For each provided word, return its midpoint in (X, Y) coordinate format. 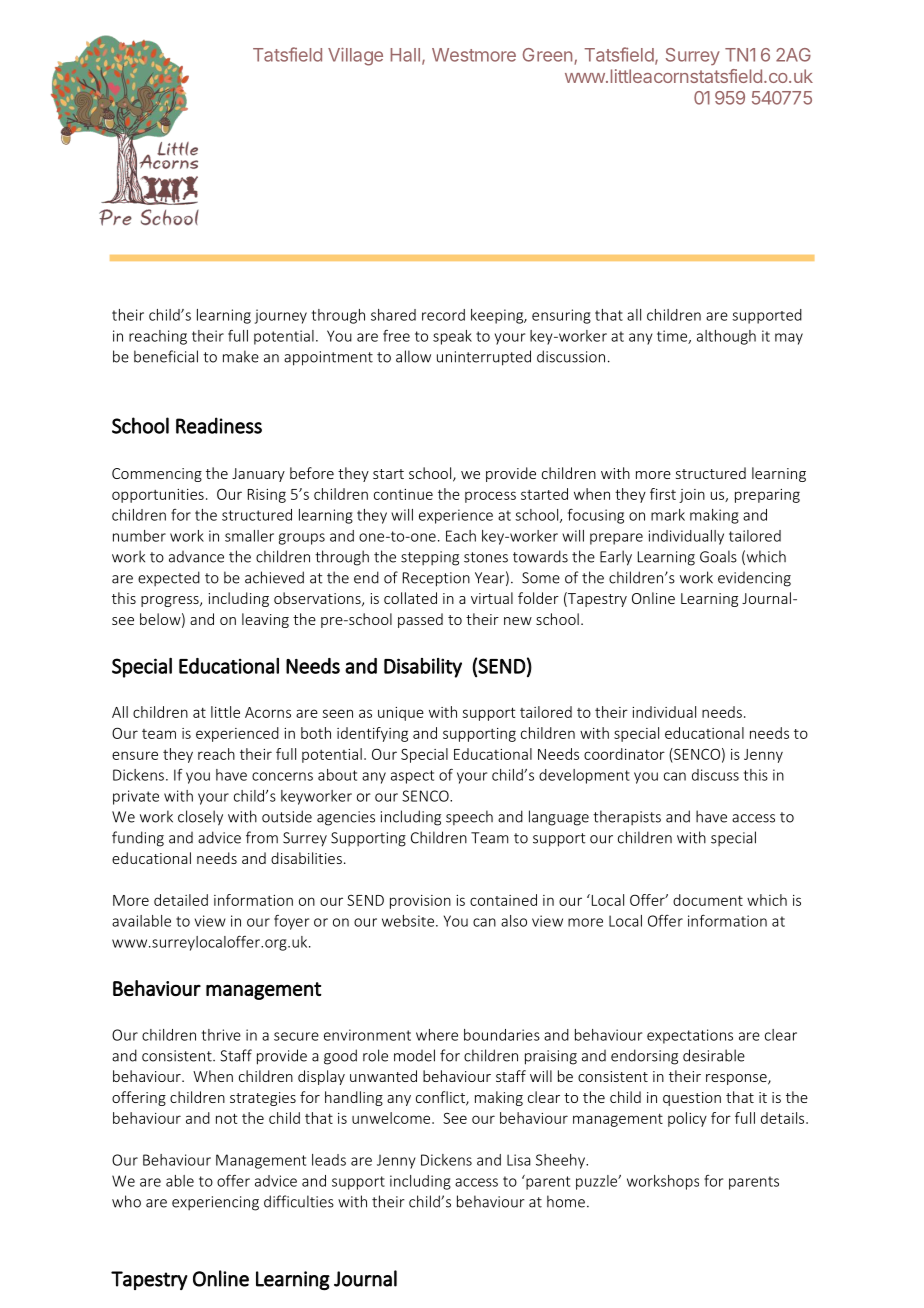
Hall (405, 55)
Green (547, 55)
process (490, 497)
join (692, 496)
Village (355, 56)
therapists (627, 817)
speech (469, 817)
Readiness (219, 425)
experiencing (215, 1203)
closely (200, 818)
